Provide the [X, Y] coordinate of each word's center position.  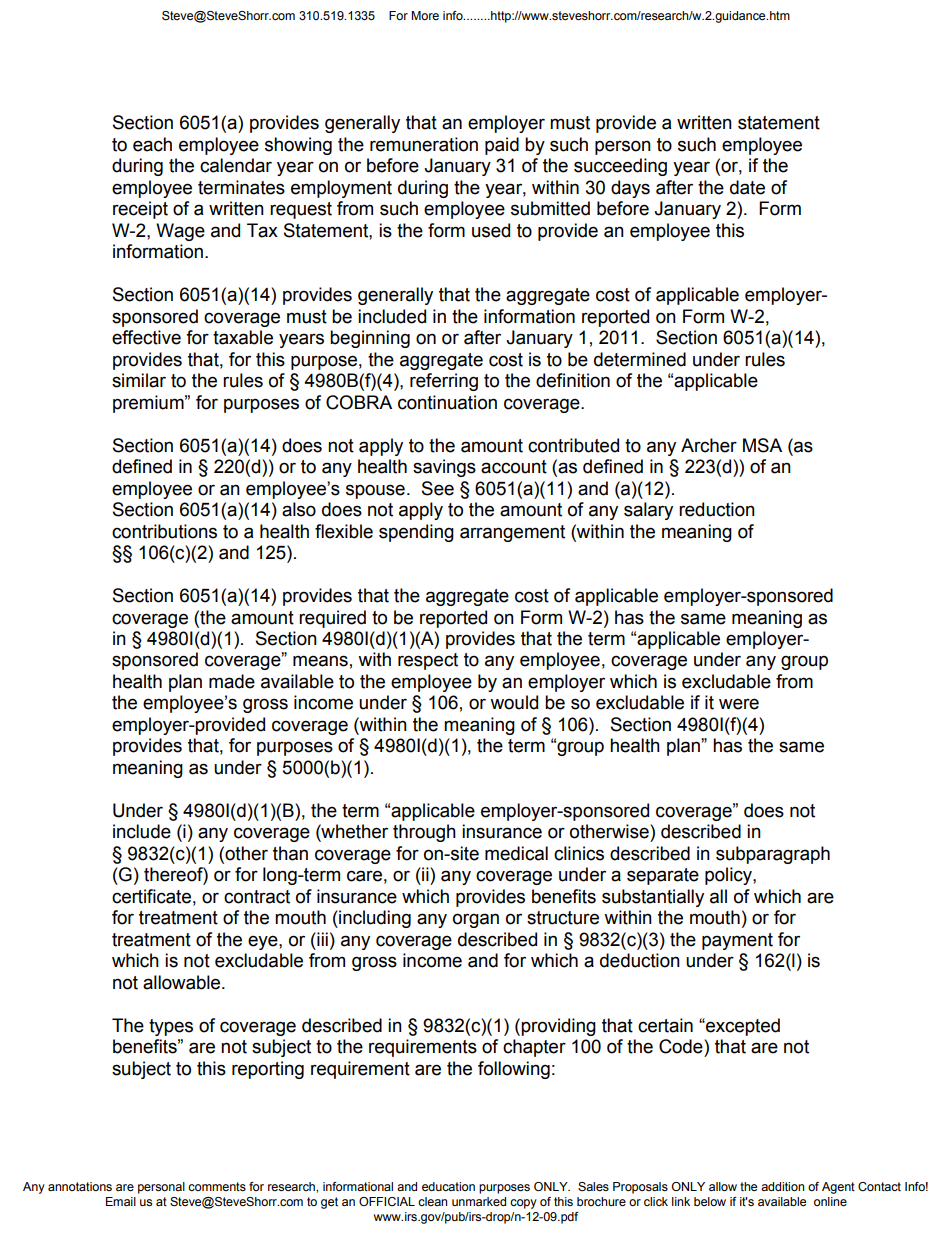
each [152, 144]
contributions [164, 531]
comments [217, 1186]
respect [428, 661]
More [425, 15]
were [739, 704]
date [747, 187]
